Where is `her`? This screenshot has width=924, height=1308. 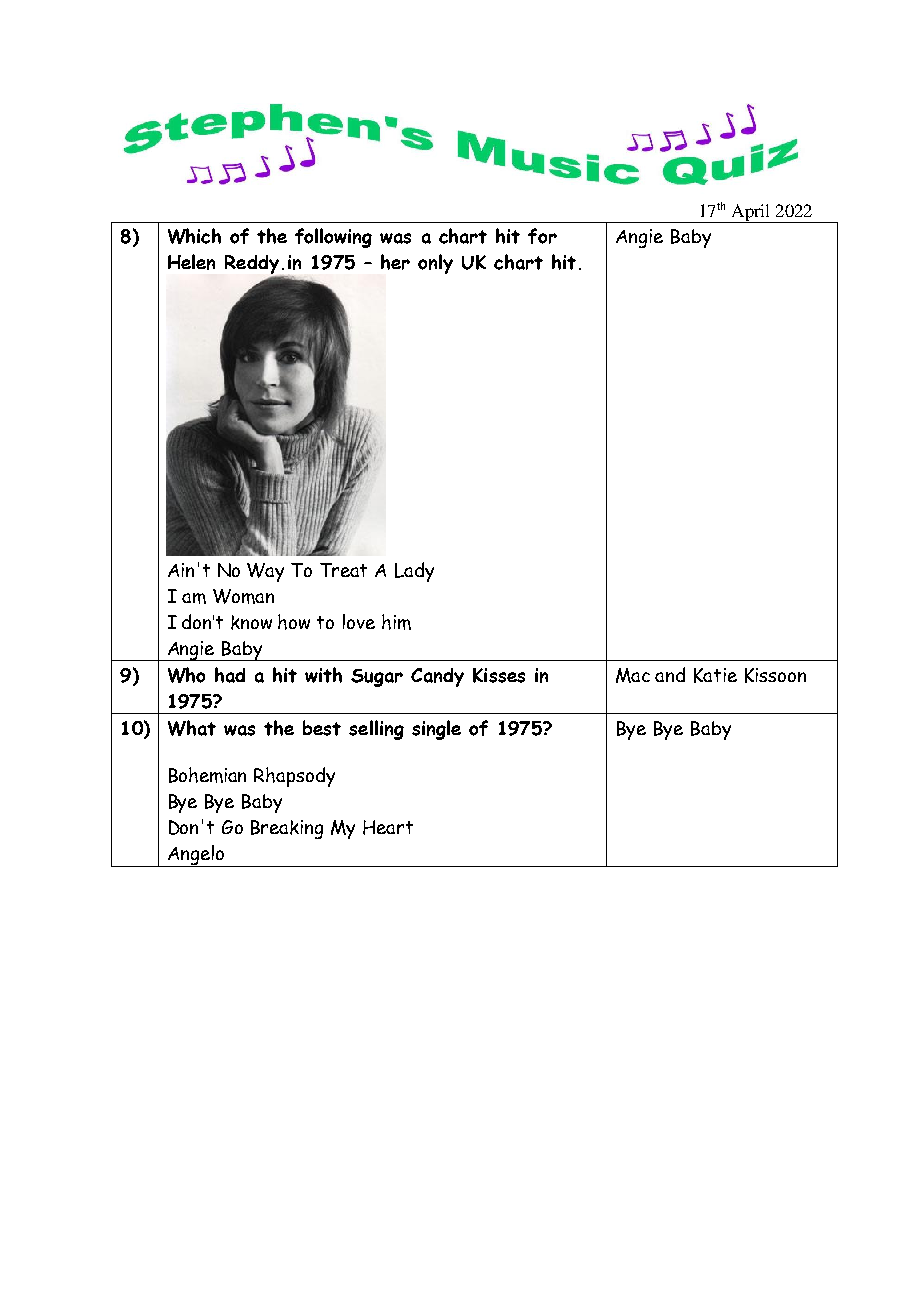
her is located at coordinates (395, 262).
